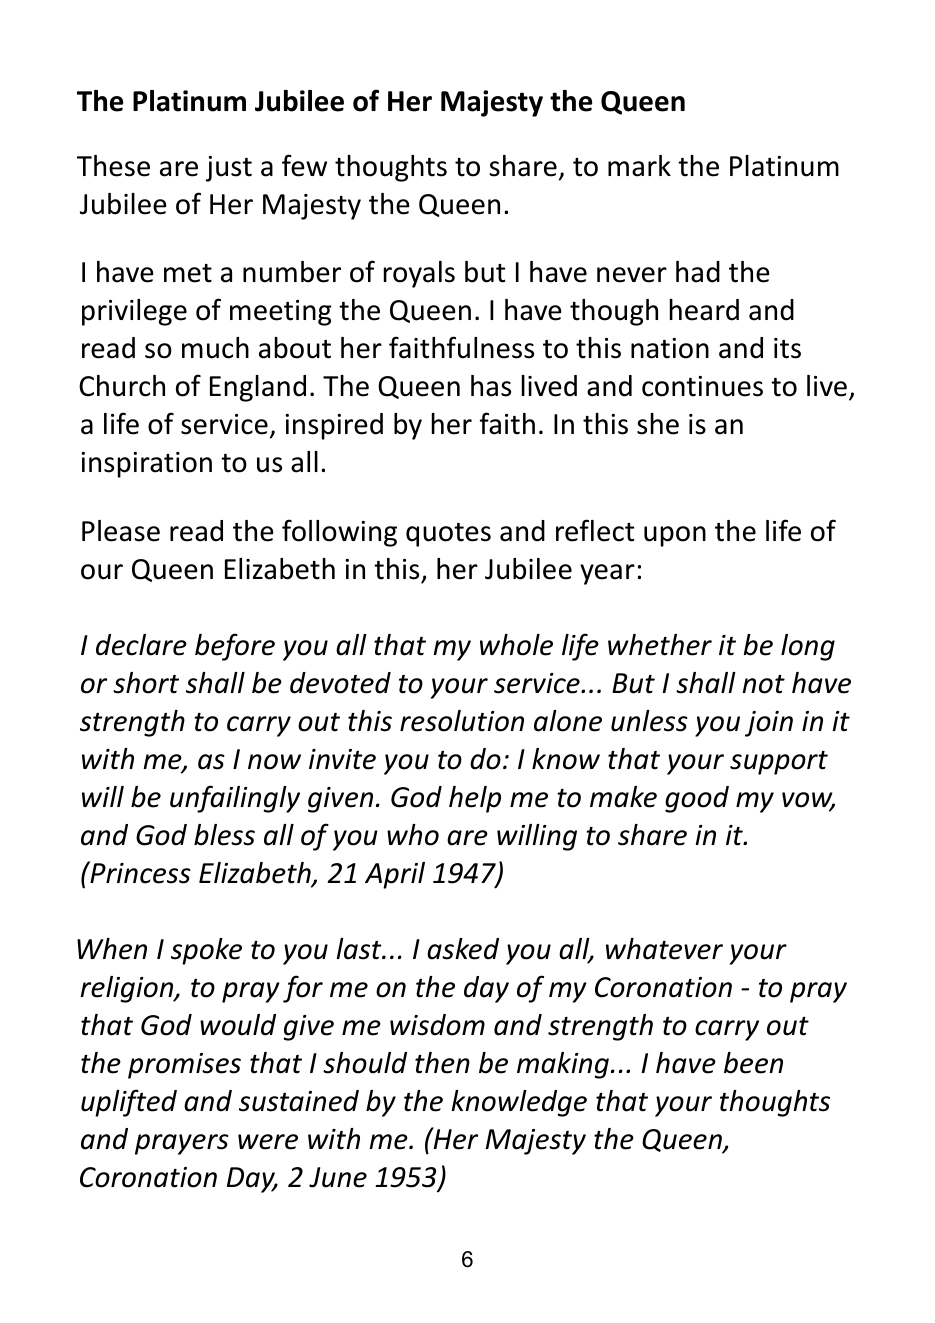 Image resolution: width=935 pixels, height=1323 pixels. Describe the element at coordinates (121, 531) in the screenshot. I see `Please` at that location.
